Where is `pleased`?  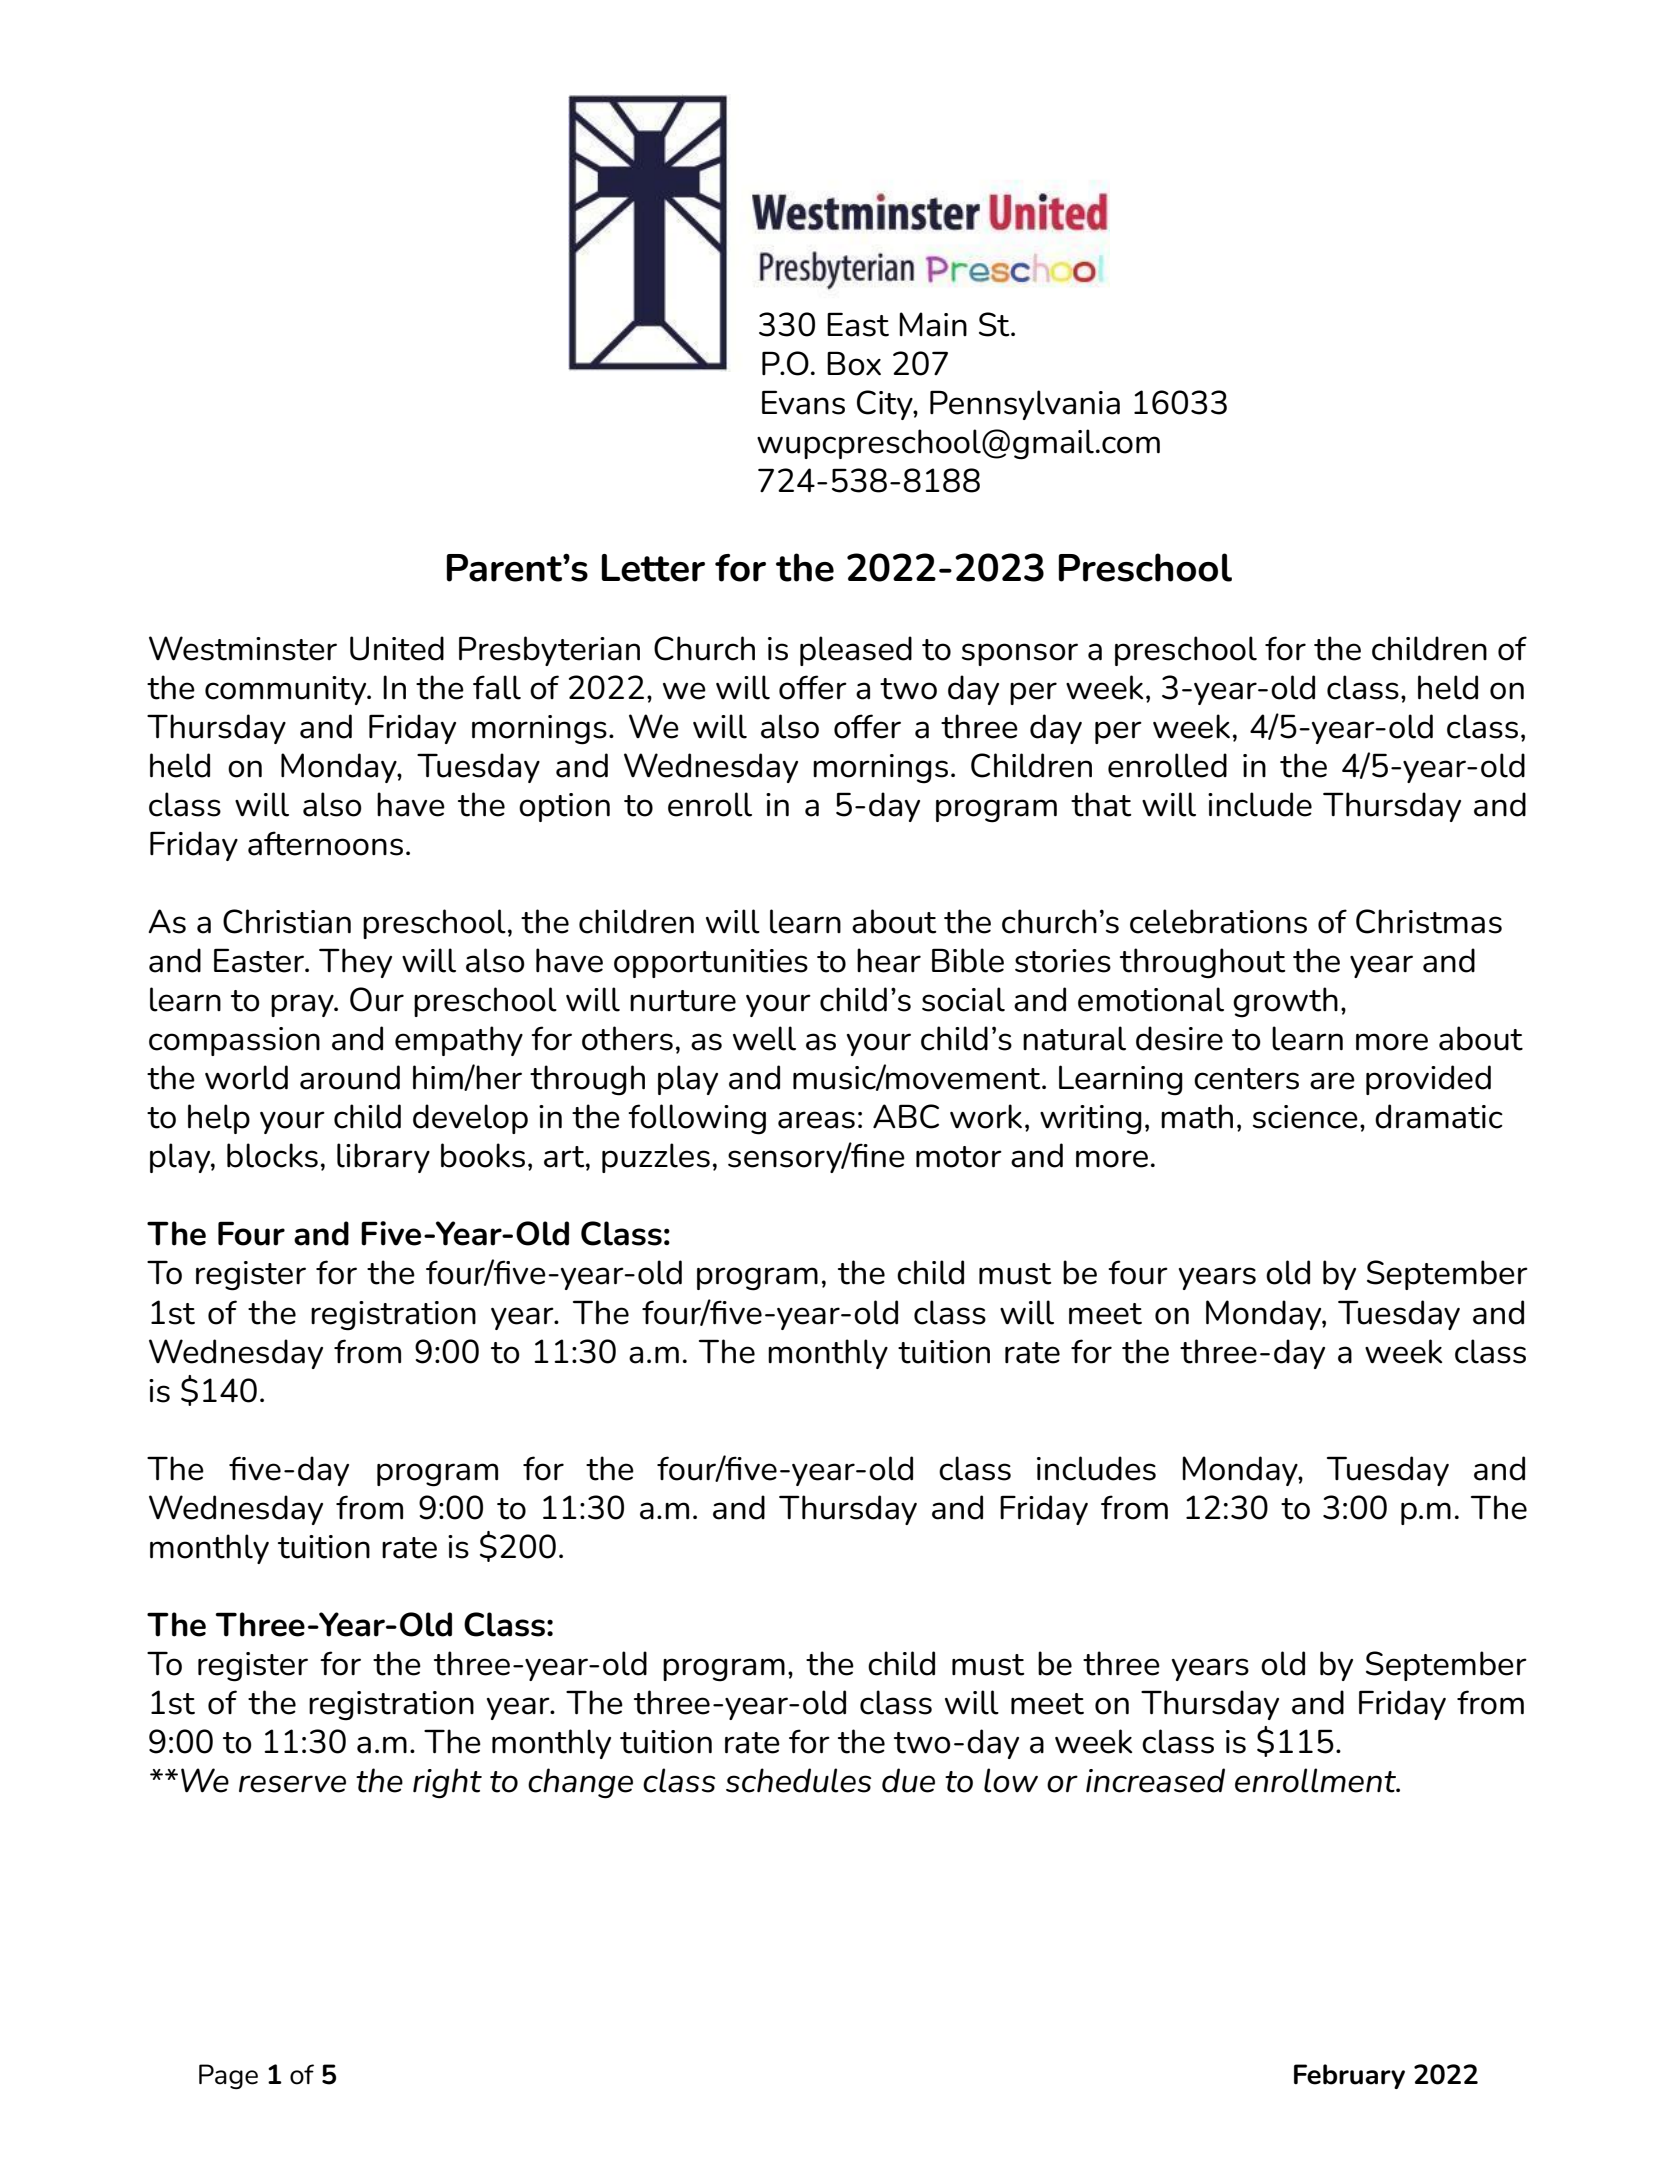 pleased is located at coordinates (856, 651).
